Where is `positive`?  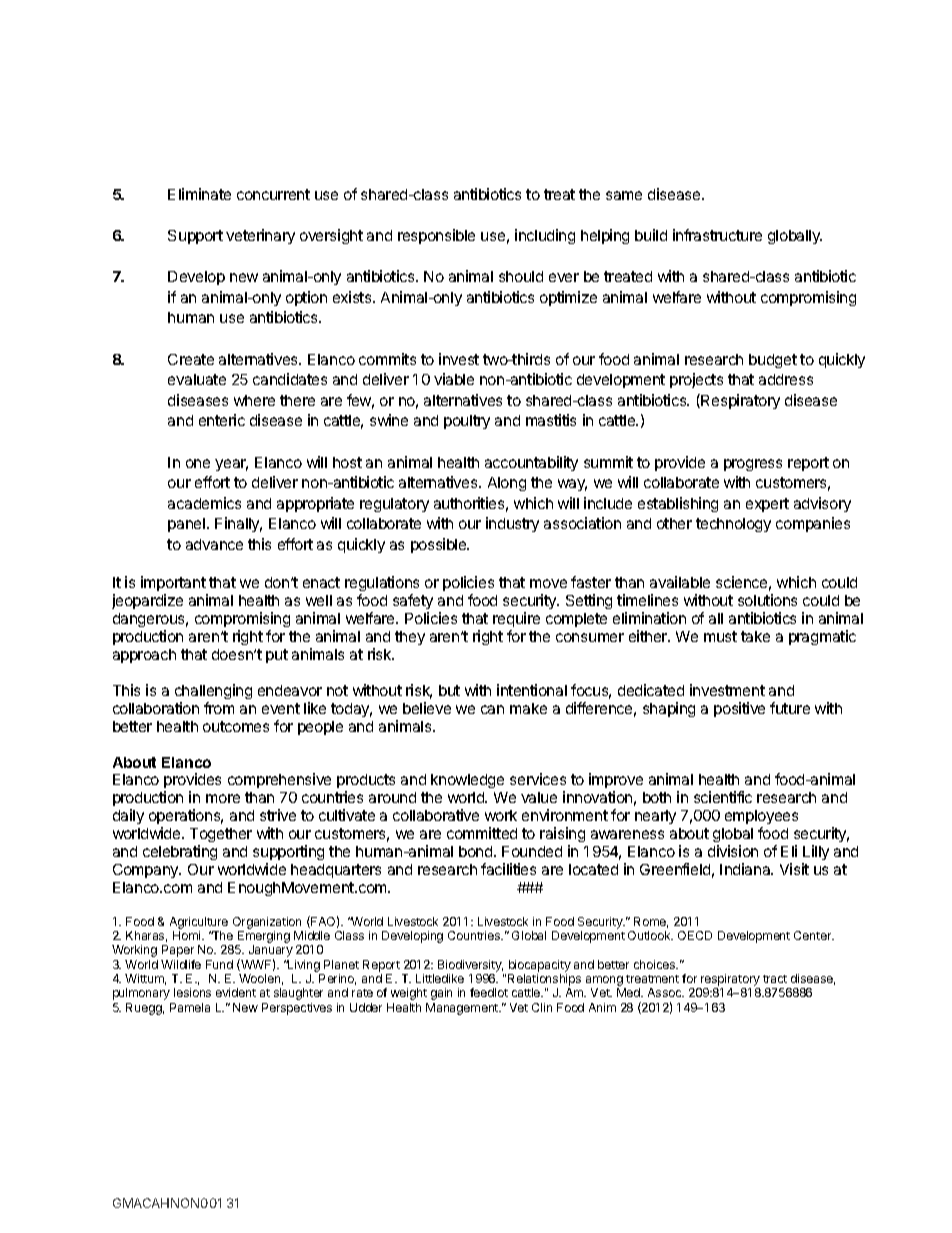
positive is located at coordinates (739, 709).
